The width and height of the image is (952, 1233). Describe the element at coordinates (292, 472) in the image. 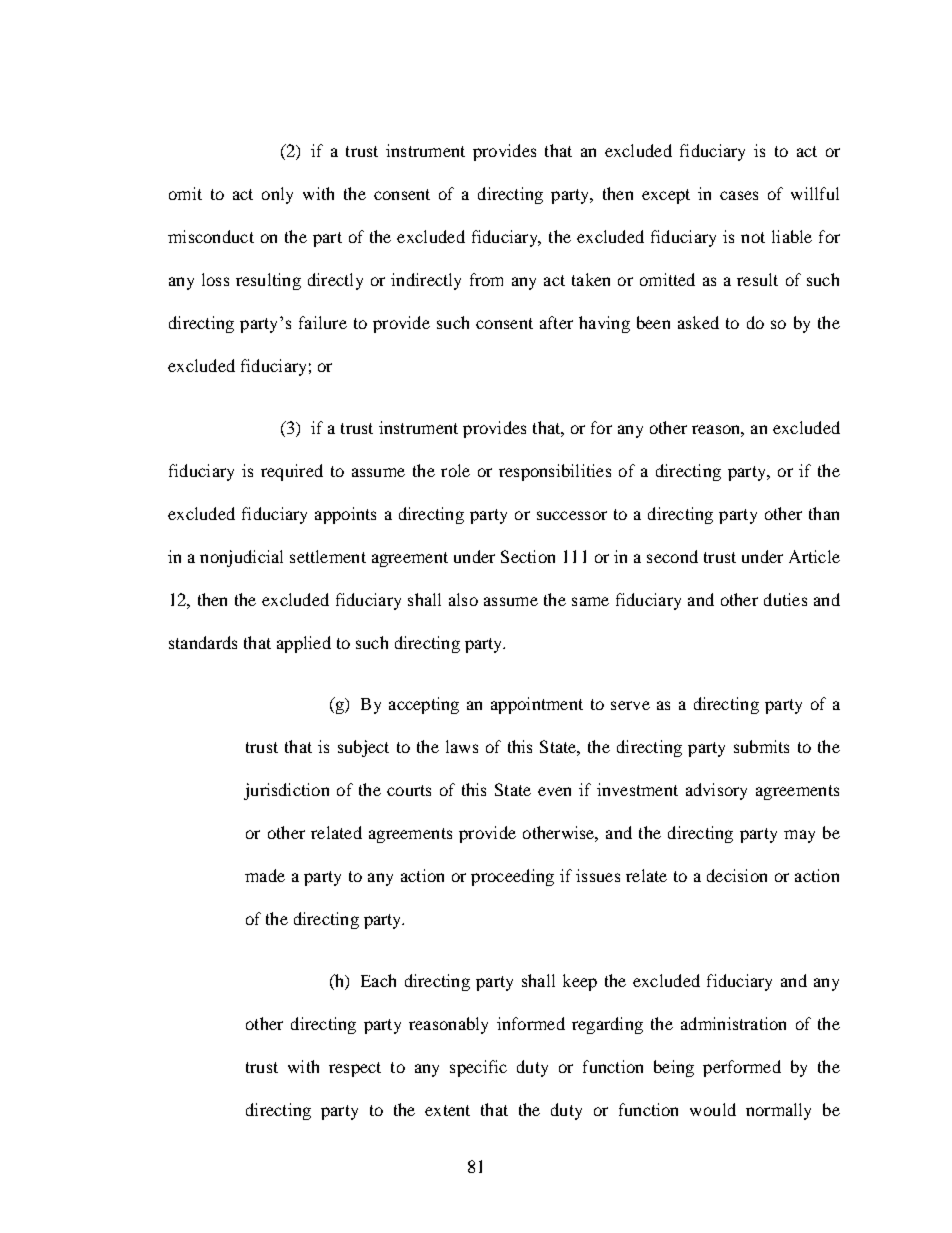

I see `required` at that location.
